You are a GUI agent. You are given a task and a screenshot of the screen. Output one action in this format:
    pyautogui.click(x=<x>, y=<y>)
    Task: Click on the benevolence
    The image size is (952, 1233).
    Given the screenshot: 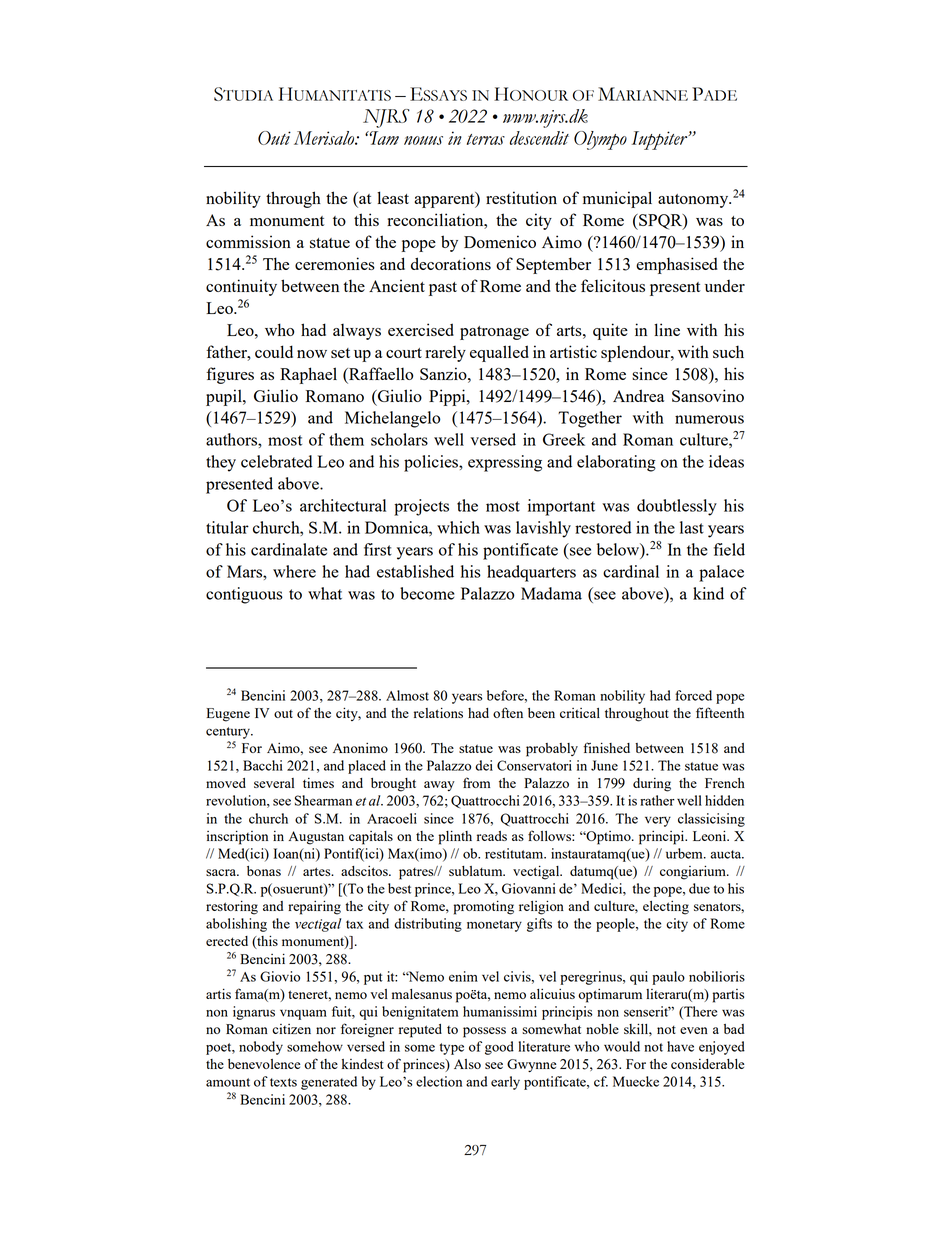 What is the action you would take?
    pyautogui.click(x=264, y=1064)
